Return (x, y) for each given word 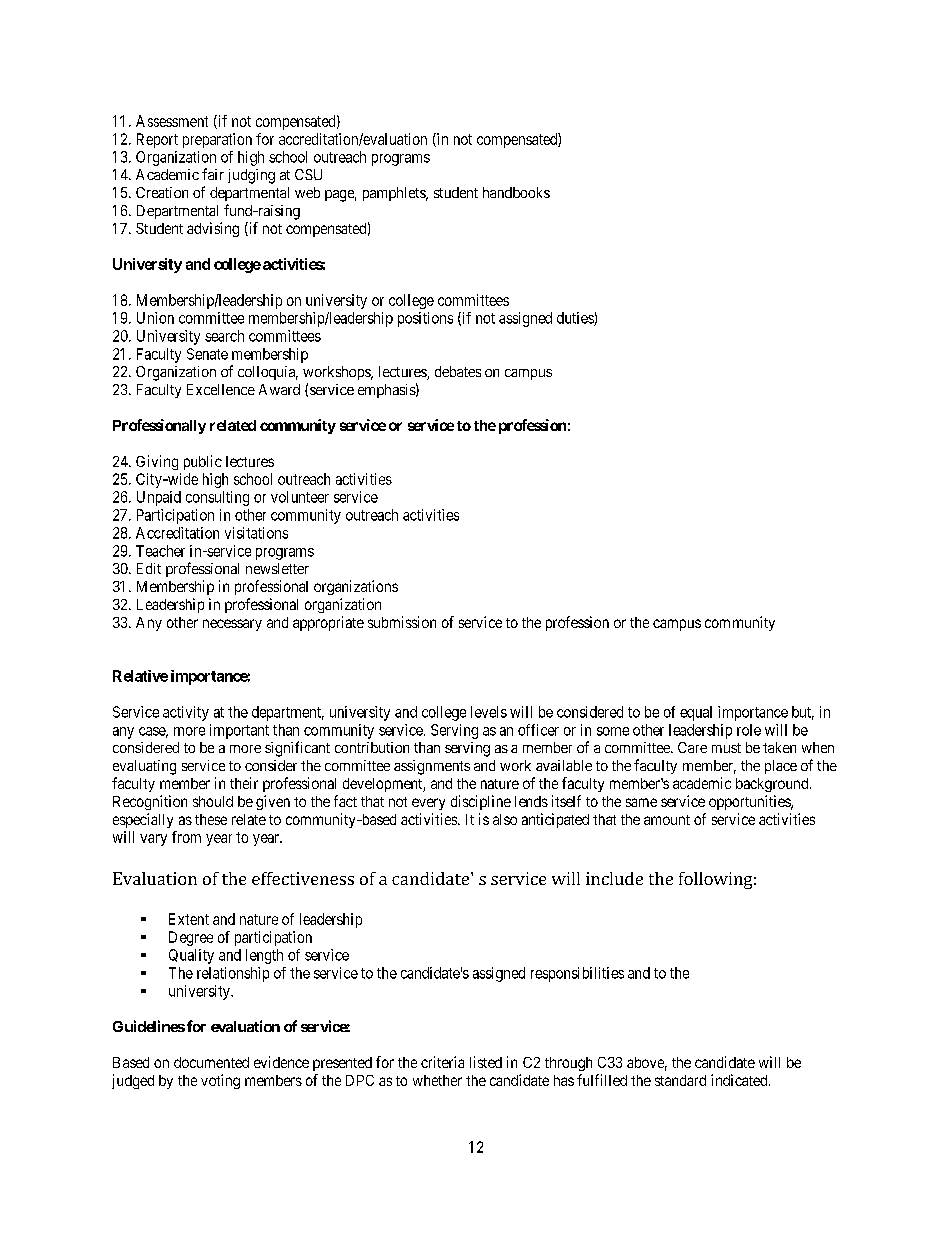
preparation (217, 140)
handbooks (516, 192)
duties (576, 319)
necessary (232, 625)
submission (402, 622)
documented (211, 1062)
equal (696, 713)
